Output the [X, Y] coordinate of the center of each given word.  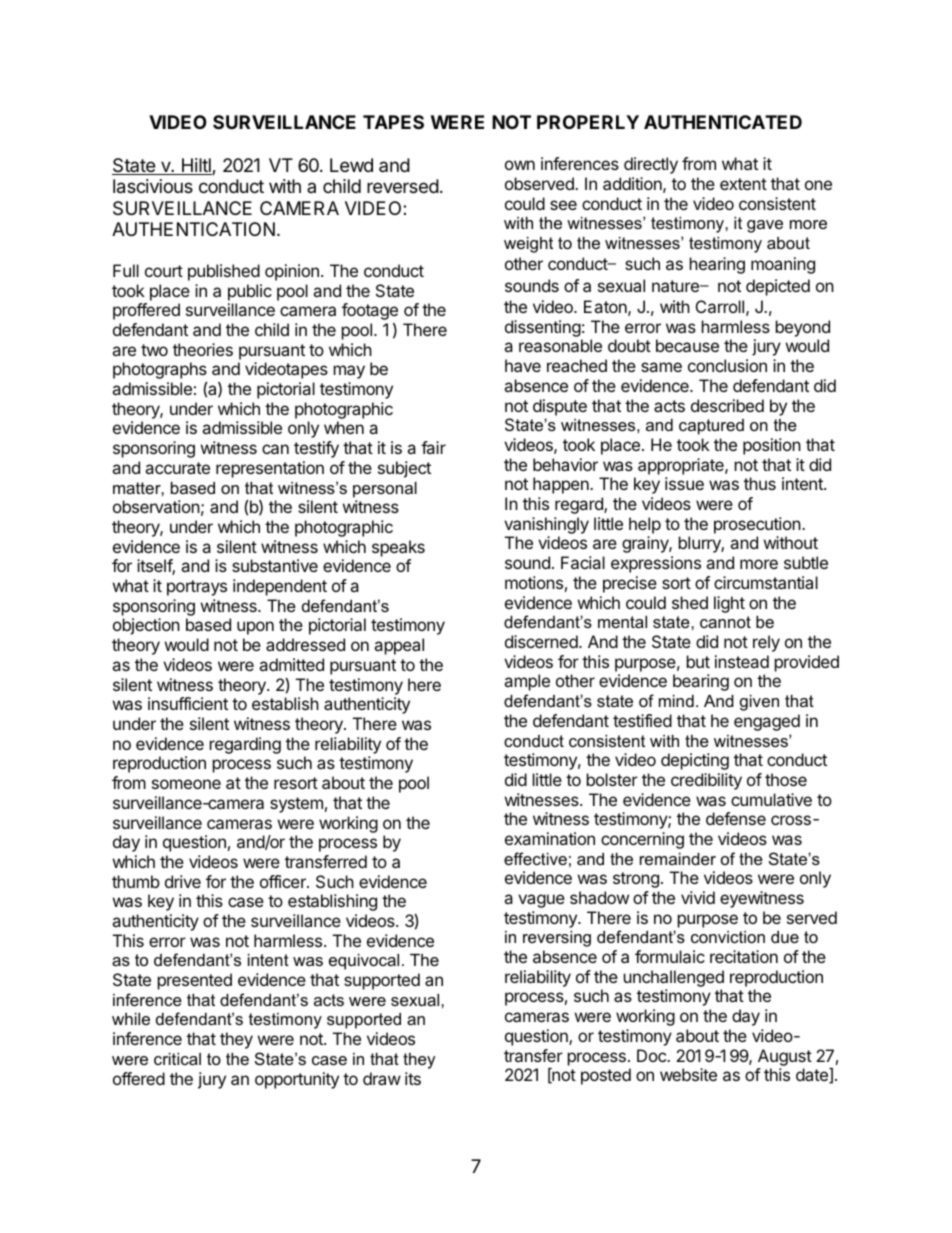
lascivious [153, 186]
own [520, 165]
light [729, 604]
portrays [197, 588]
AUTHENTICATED [723, 122]
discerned [541, 641]
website [688, 1074]
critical [177, 1059]
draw [382, 1078]
